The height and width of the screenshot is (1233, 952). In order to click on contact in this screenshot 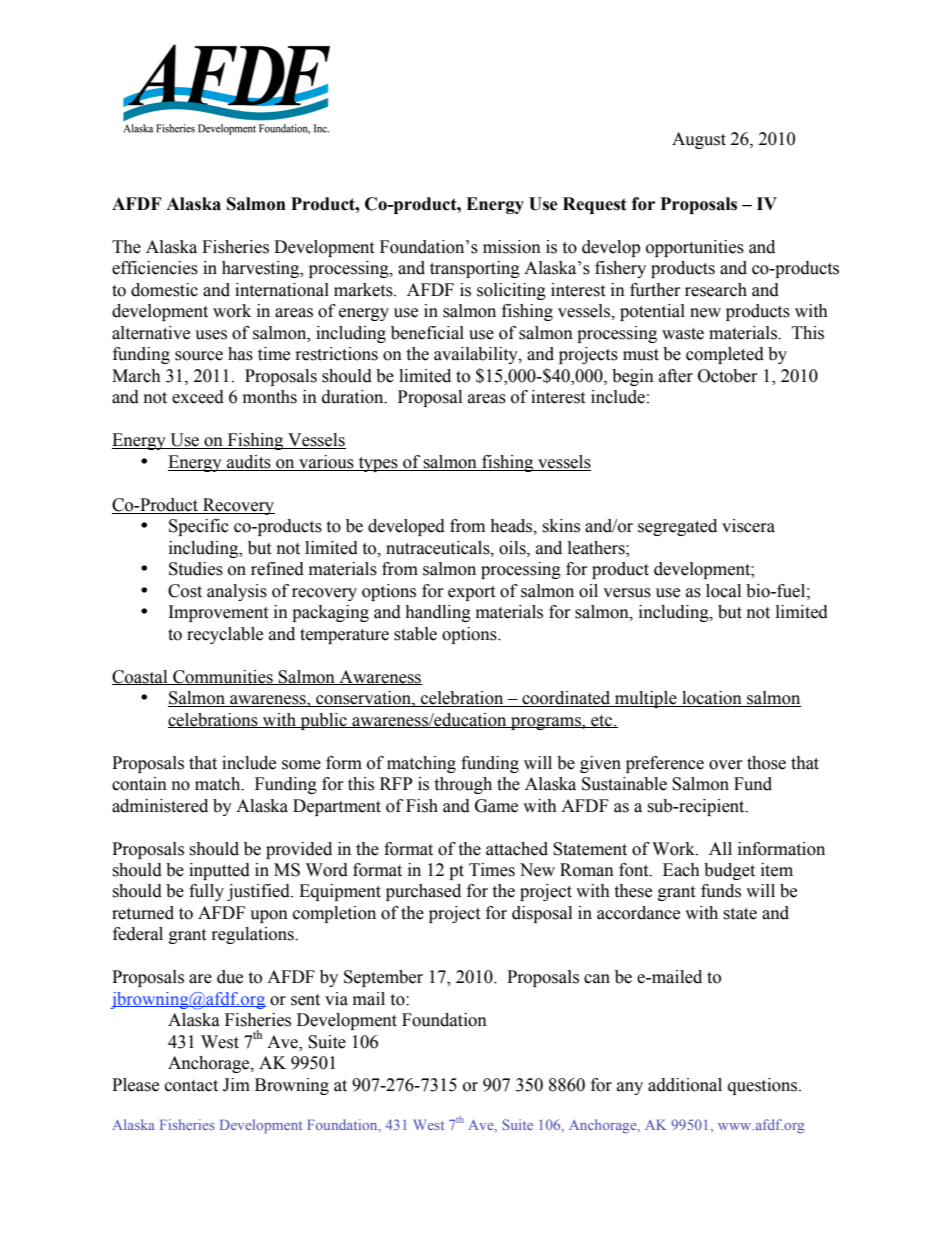, I will do `click(191, 1086)`.
